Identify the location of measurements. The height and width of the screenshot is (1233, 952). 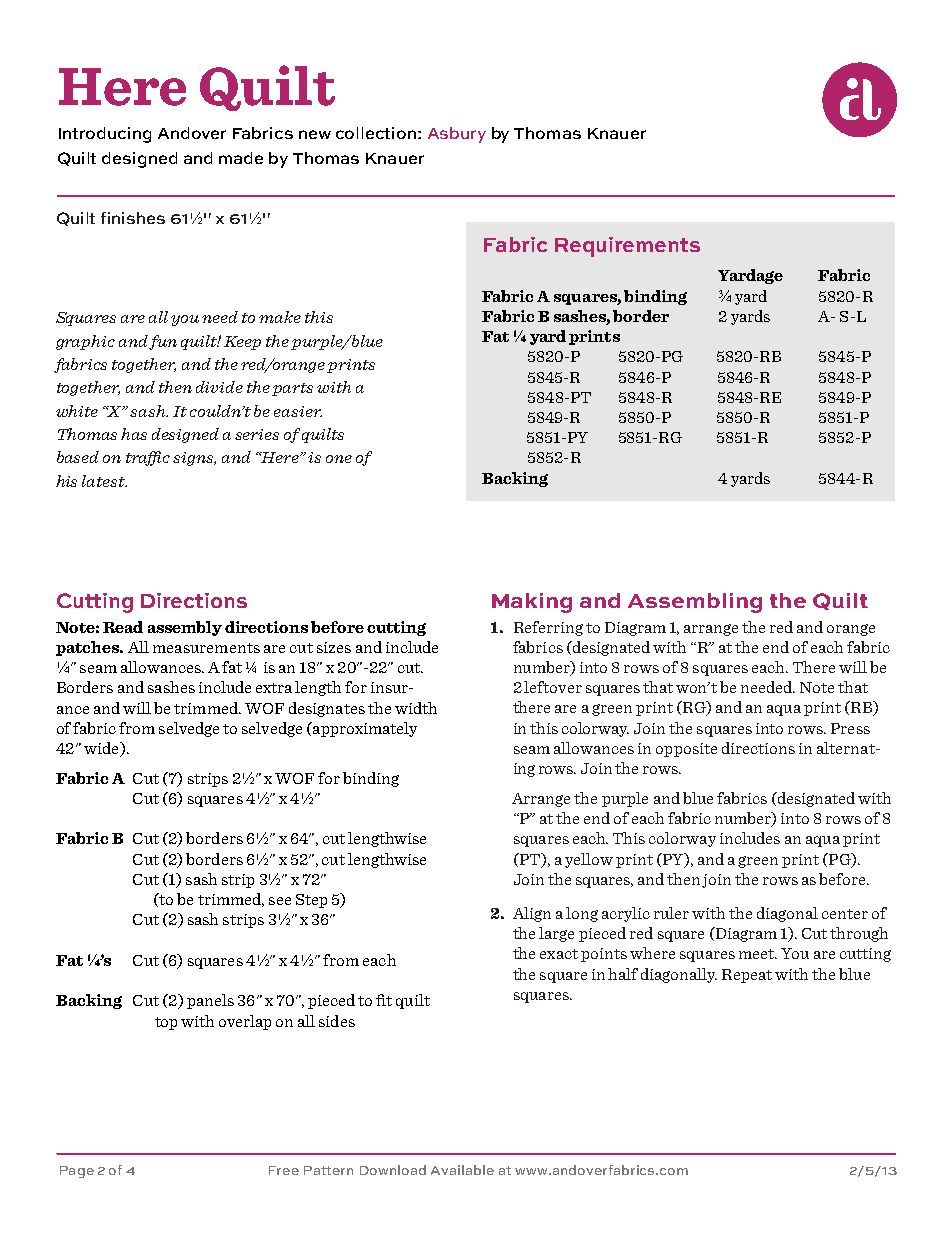
(206, 648).
